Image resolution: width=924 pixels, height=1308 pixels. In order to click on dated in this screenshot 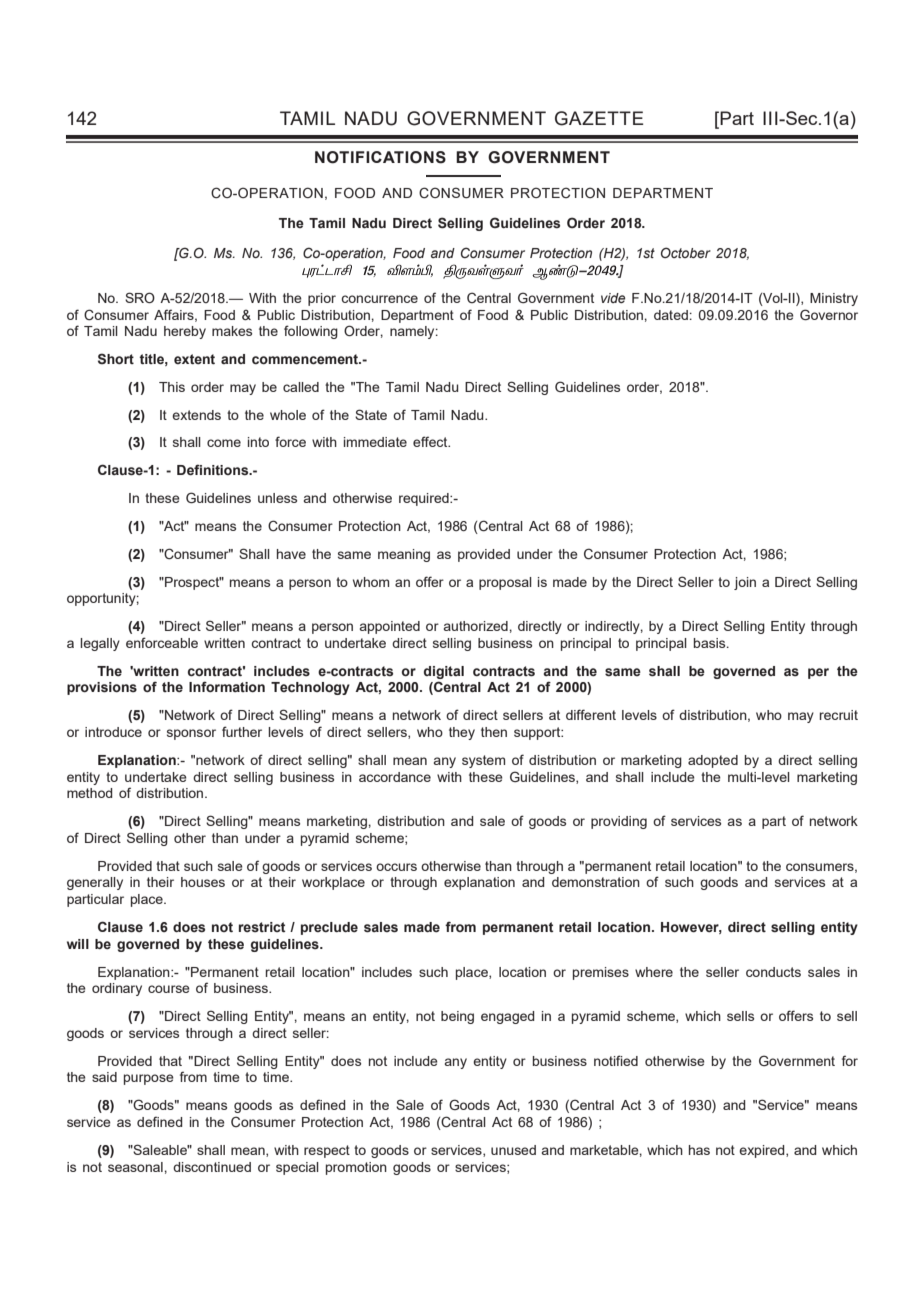, I will do `click(671, 315)`.
